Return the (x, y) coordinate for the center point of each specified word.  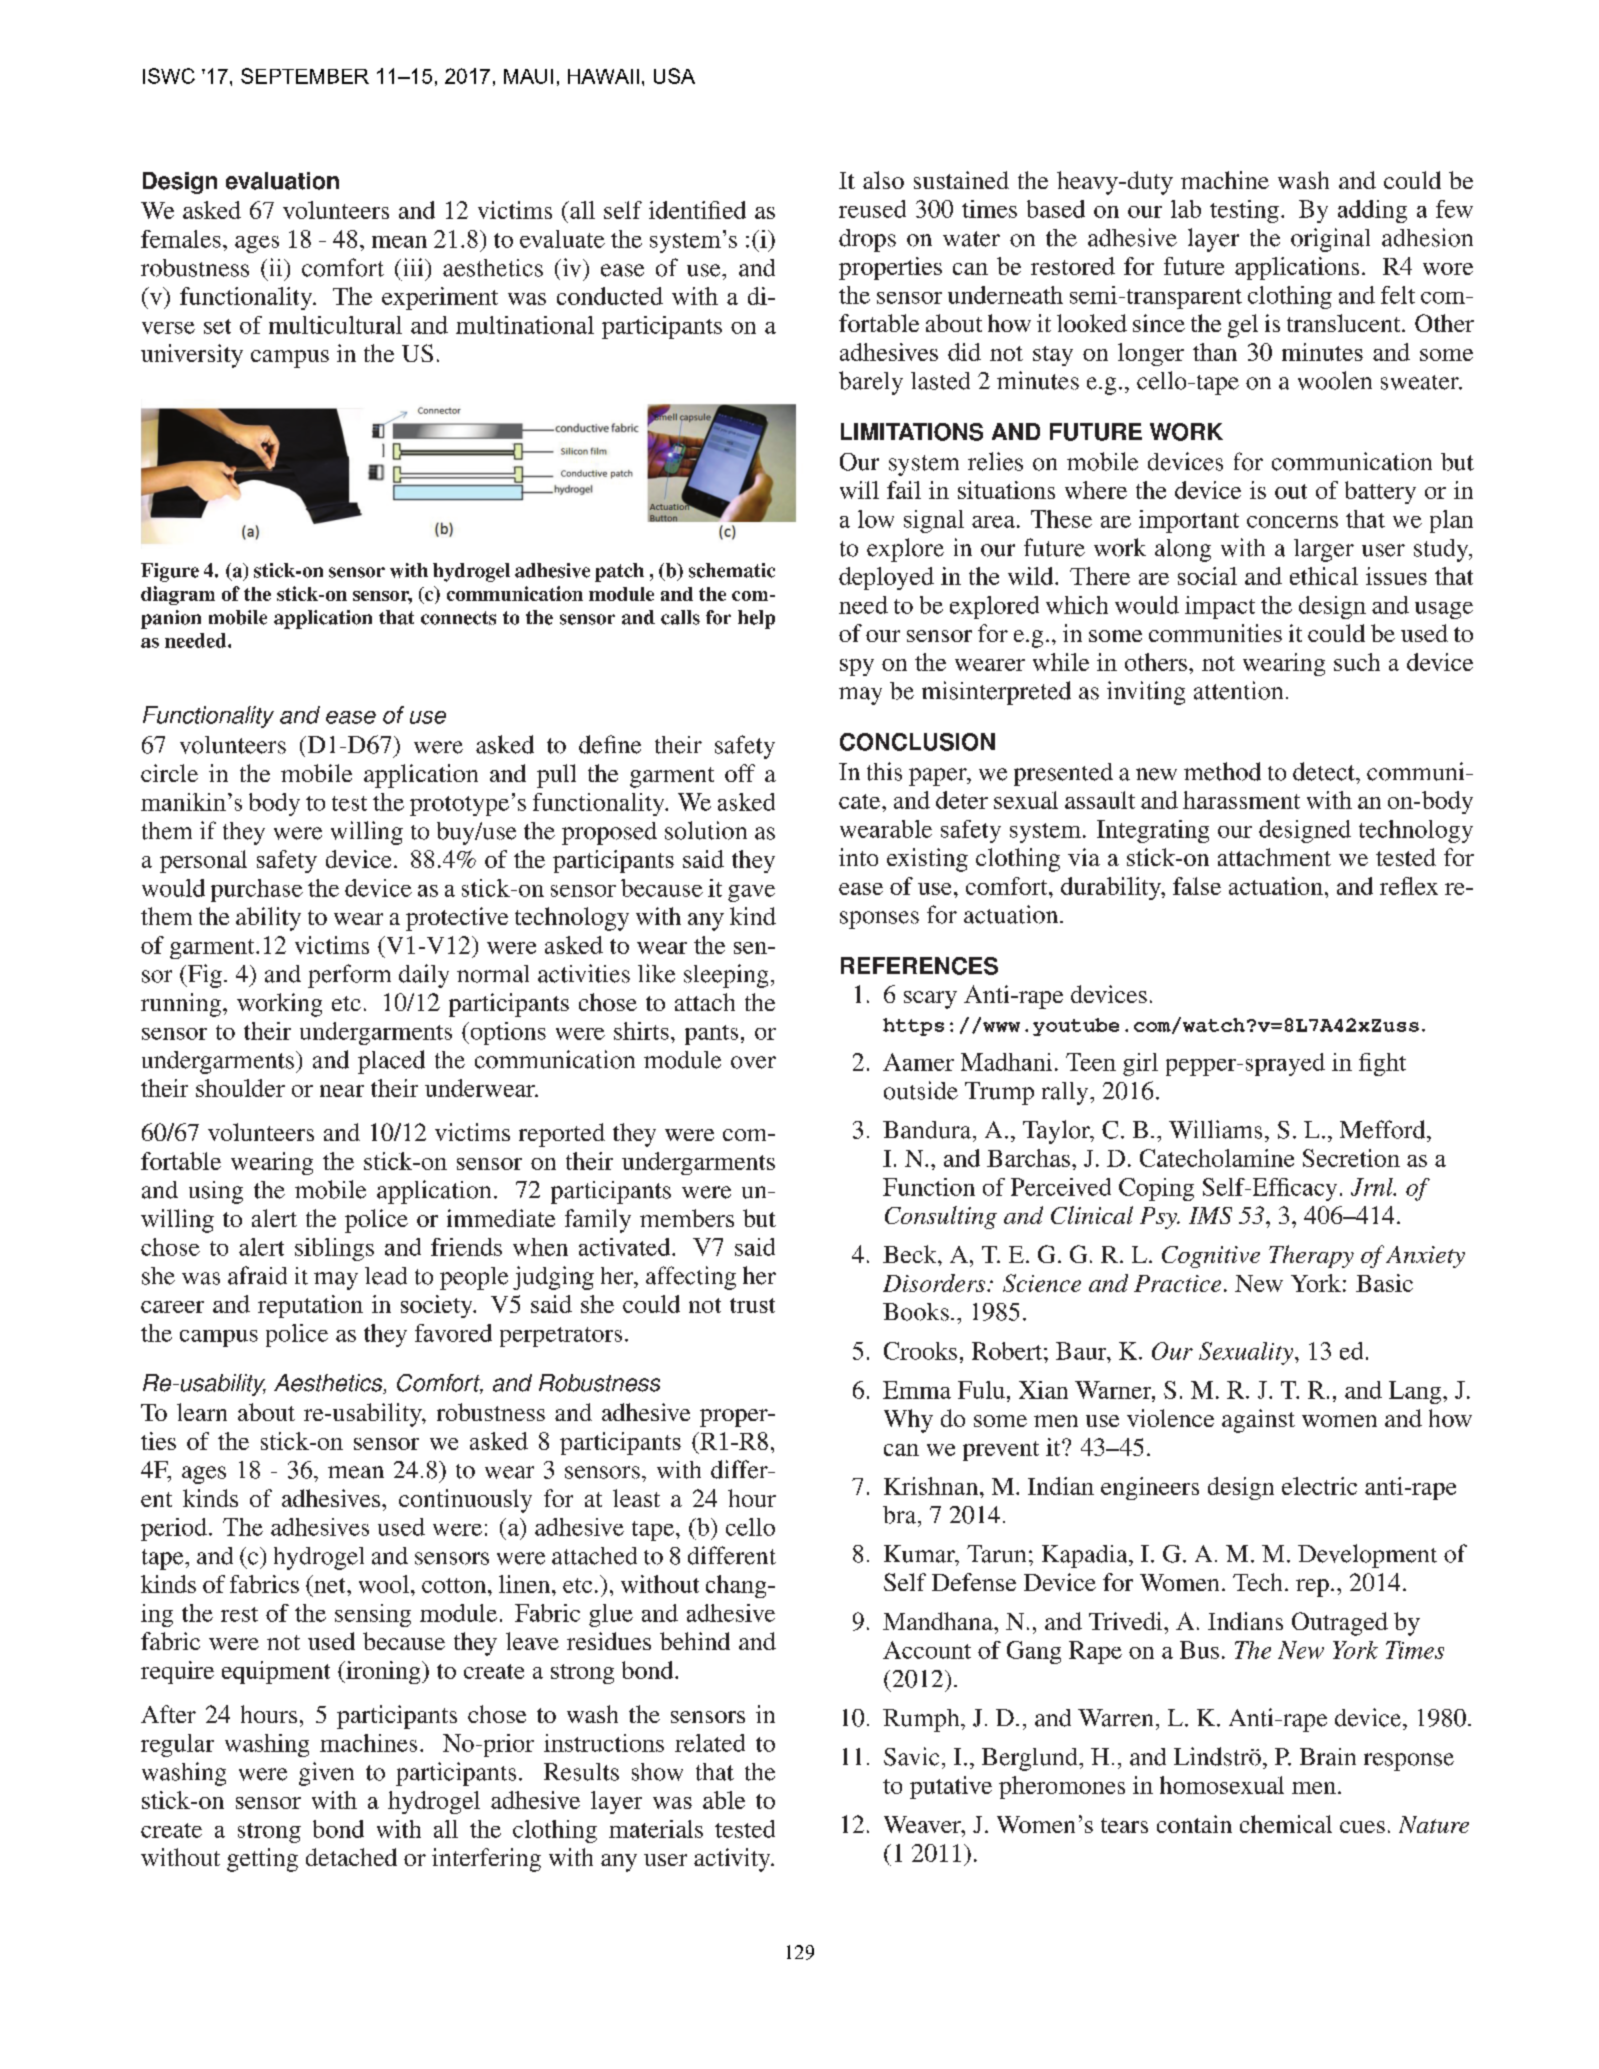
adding (1372, 211)
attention (1238, 690)
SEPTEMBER (305, 76)
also (883, 180)
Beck (911, 1254)
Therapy (1311, 1256)
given (326, 1774)
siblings (334, 1249)
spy (857, 667)
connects (458, 618)
